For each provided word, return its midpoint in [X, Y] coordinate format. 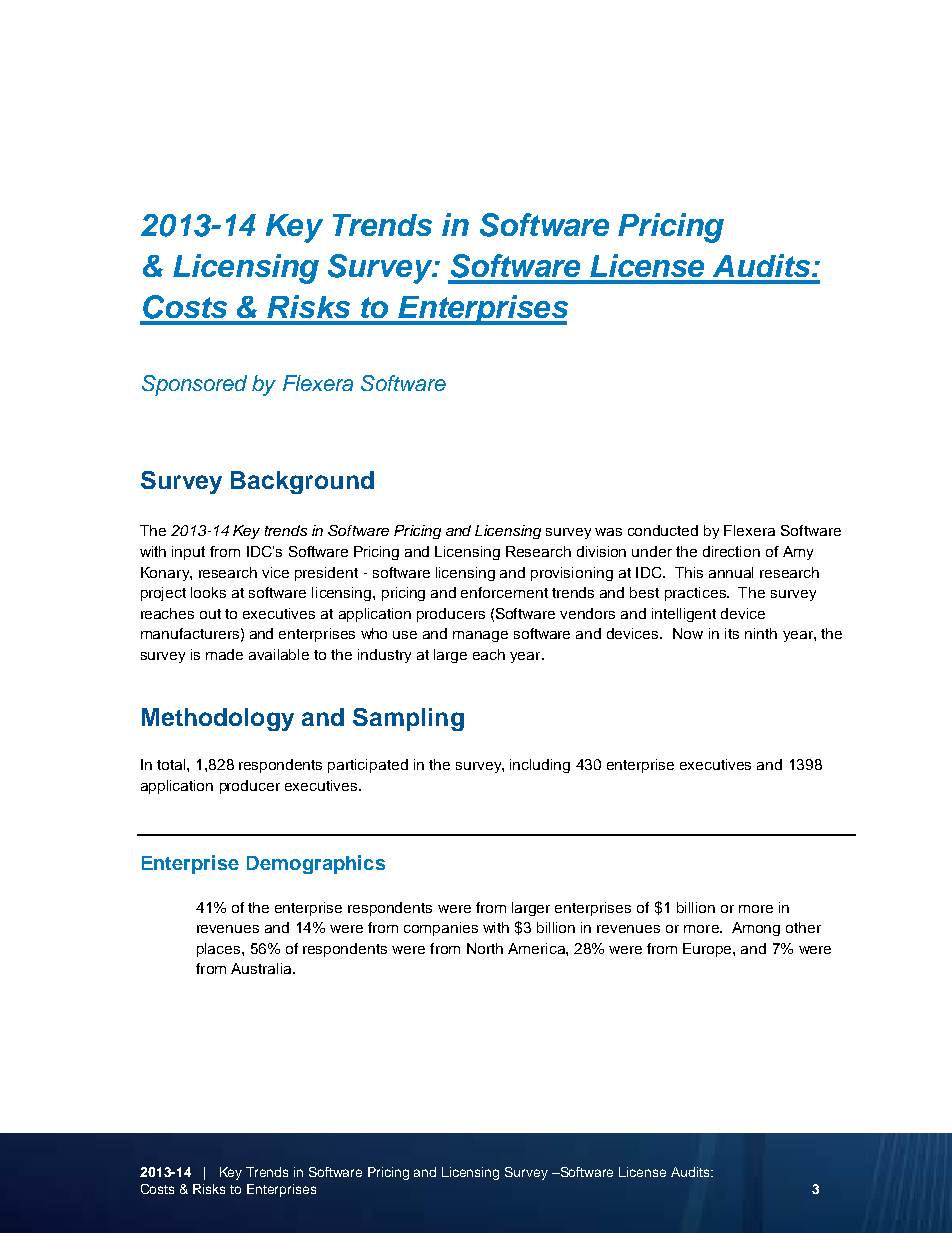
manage [480, 636]
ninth [761, 633]
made [224, 654]
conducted [663, 530]
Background [302, 482]
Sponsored [194, 385]
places [220, 950]
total [172, 764]
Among [756, 929]
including [540, 766]
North [485, 948]
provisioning [572, 574]
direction [731, 551]
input [188, 553]
